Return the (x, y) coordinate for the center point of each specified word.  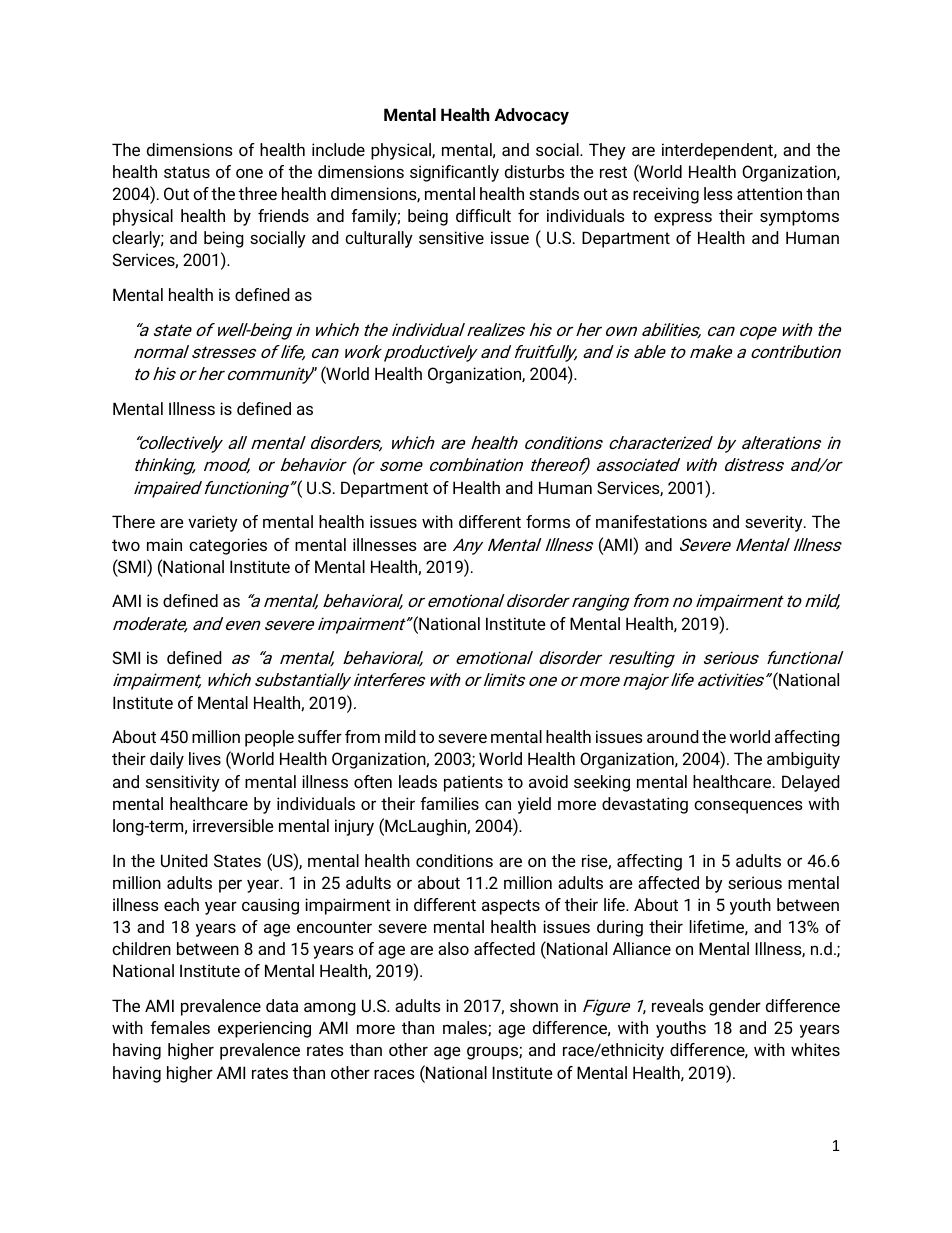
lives (205, 758)
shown (534, 1005)
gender (735, 1007)
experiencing (264, 1029)
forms (548, 521)
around (673, 736)
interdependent (718, 151)
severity (775, 523)
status (187, 172)
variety (213, 523)
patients (473, 783)
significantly (454, 173)
